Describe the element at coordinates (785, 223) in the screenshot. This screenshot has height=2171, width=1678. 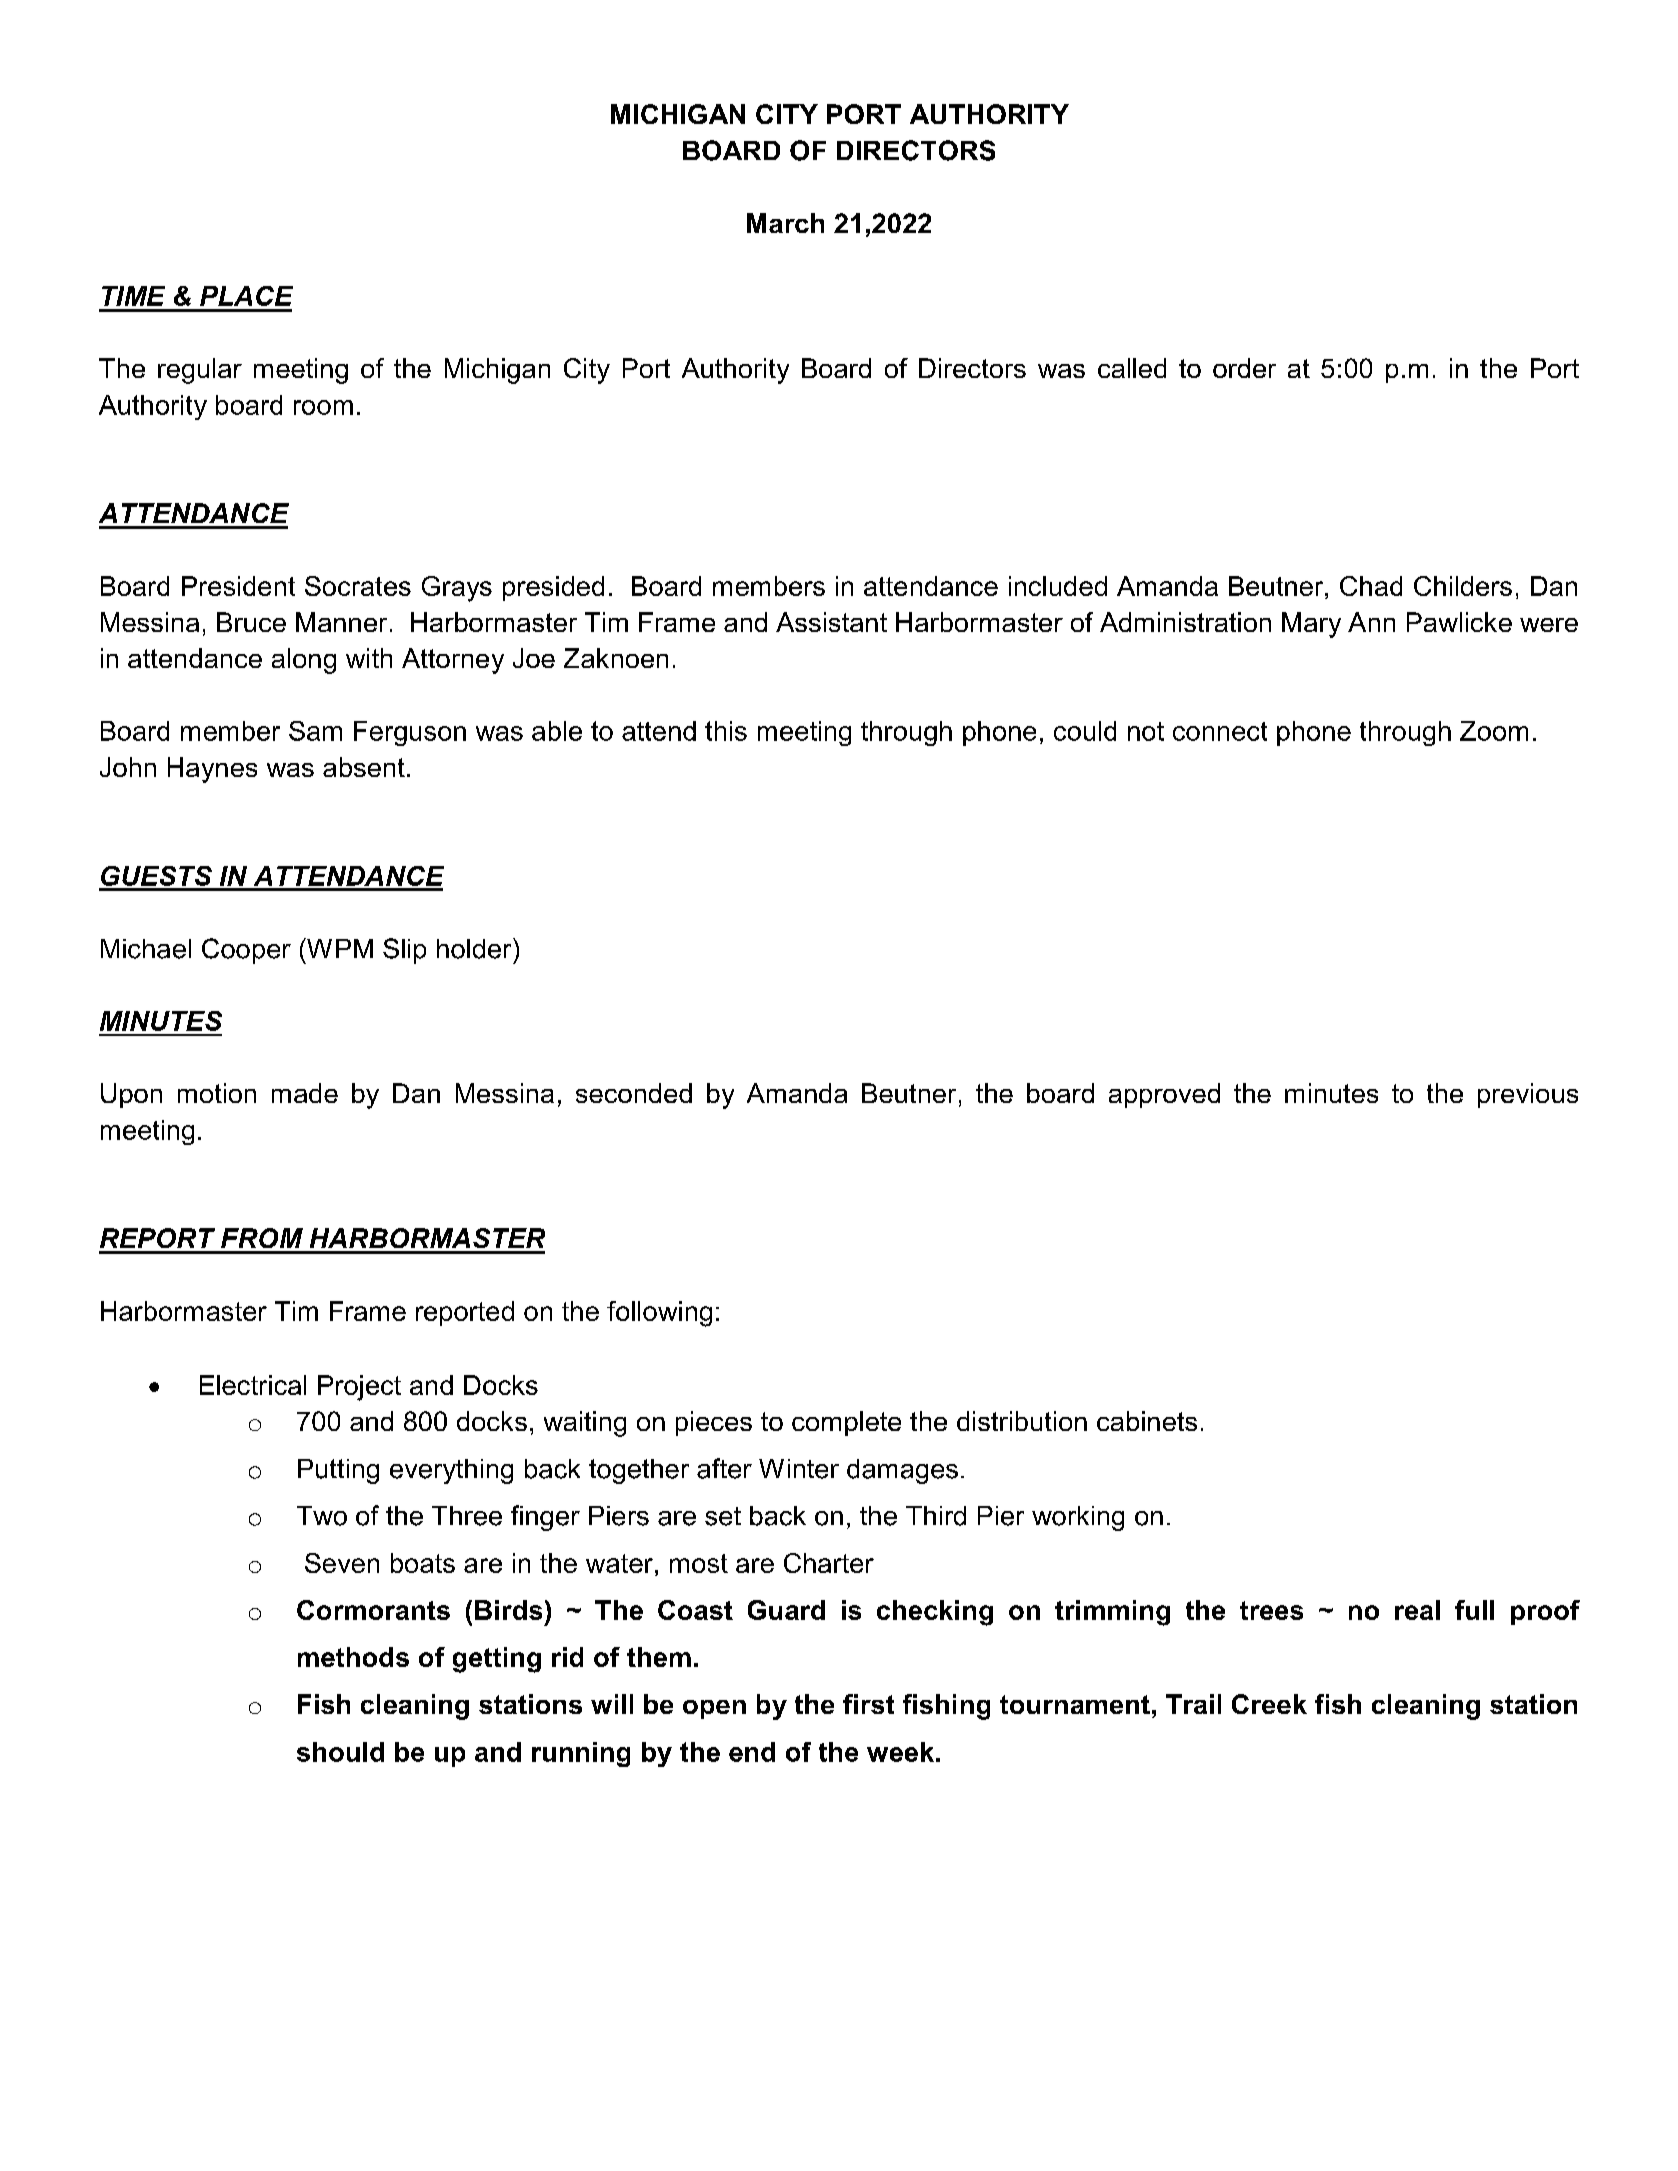
I see `March` at that location.
